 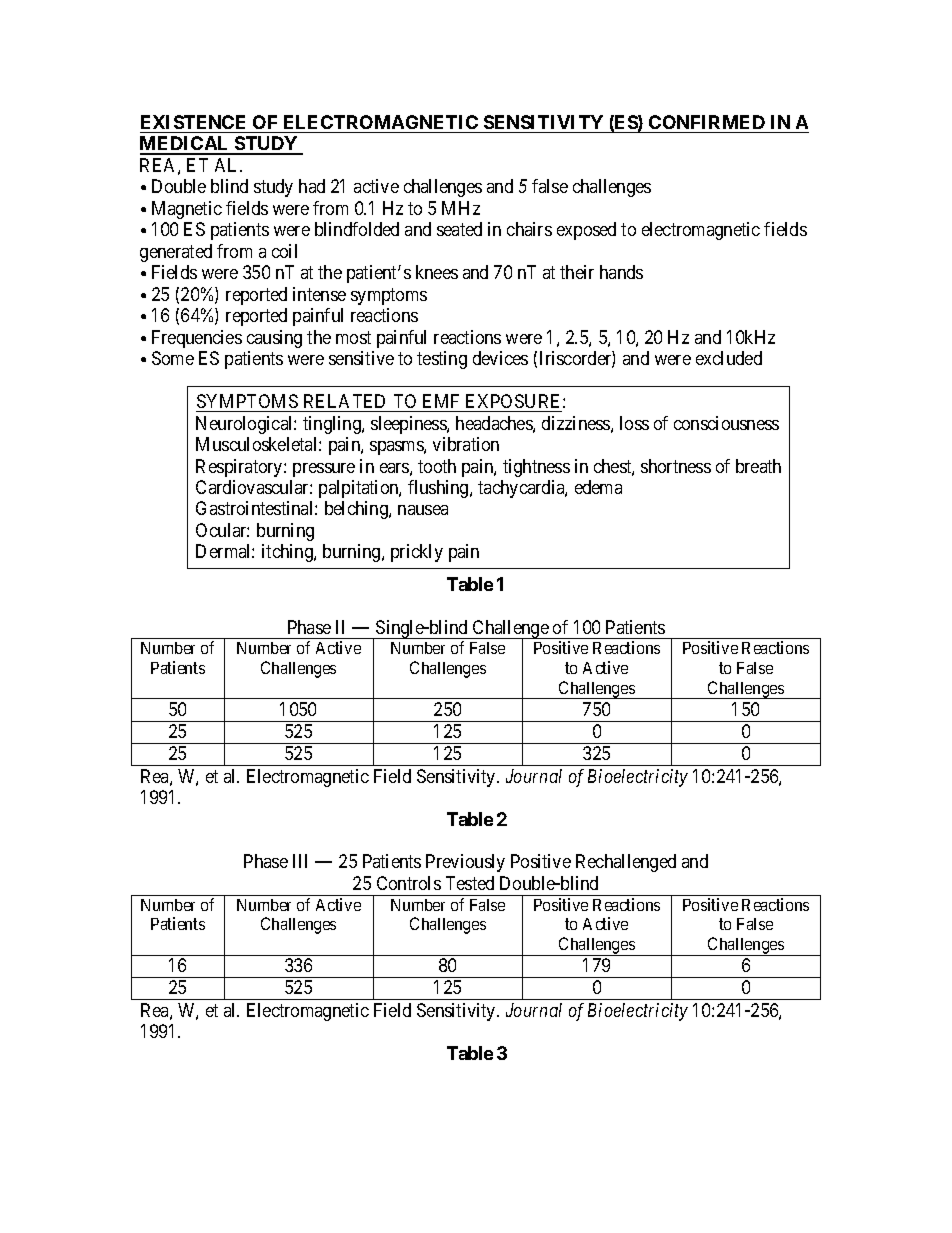 What do you see at coordinates (676, 466) in the screenshot?
I see `shortness` at bounding box center [676, 466].
